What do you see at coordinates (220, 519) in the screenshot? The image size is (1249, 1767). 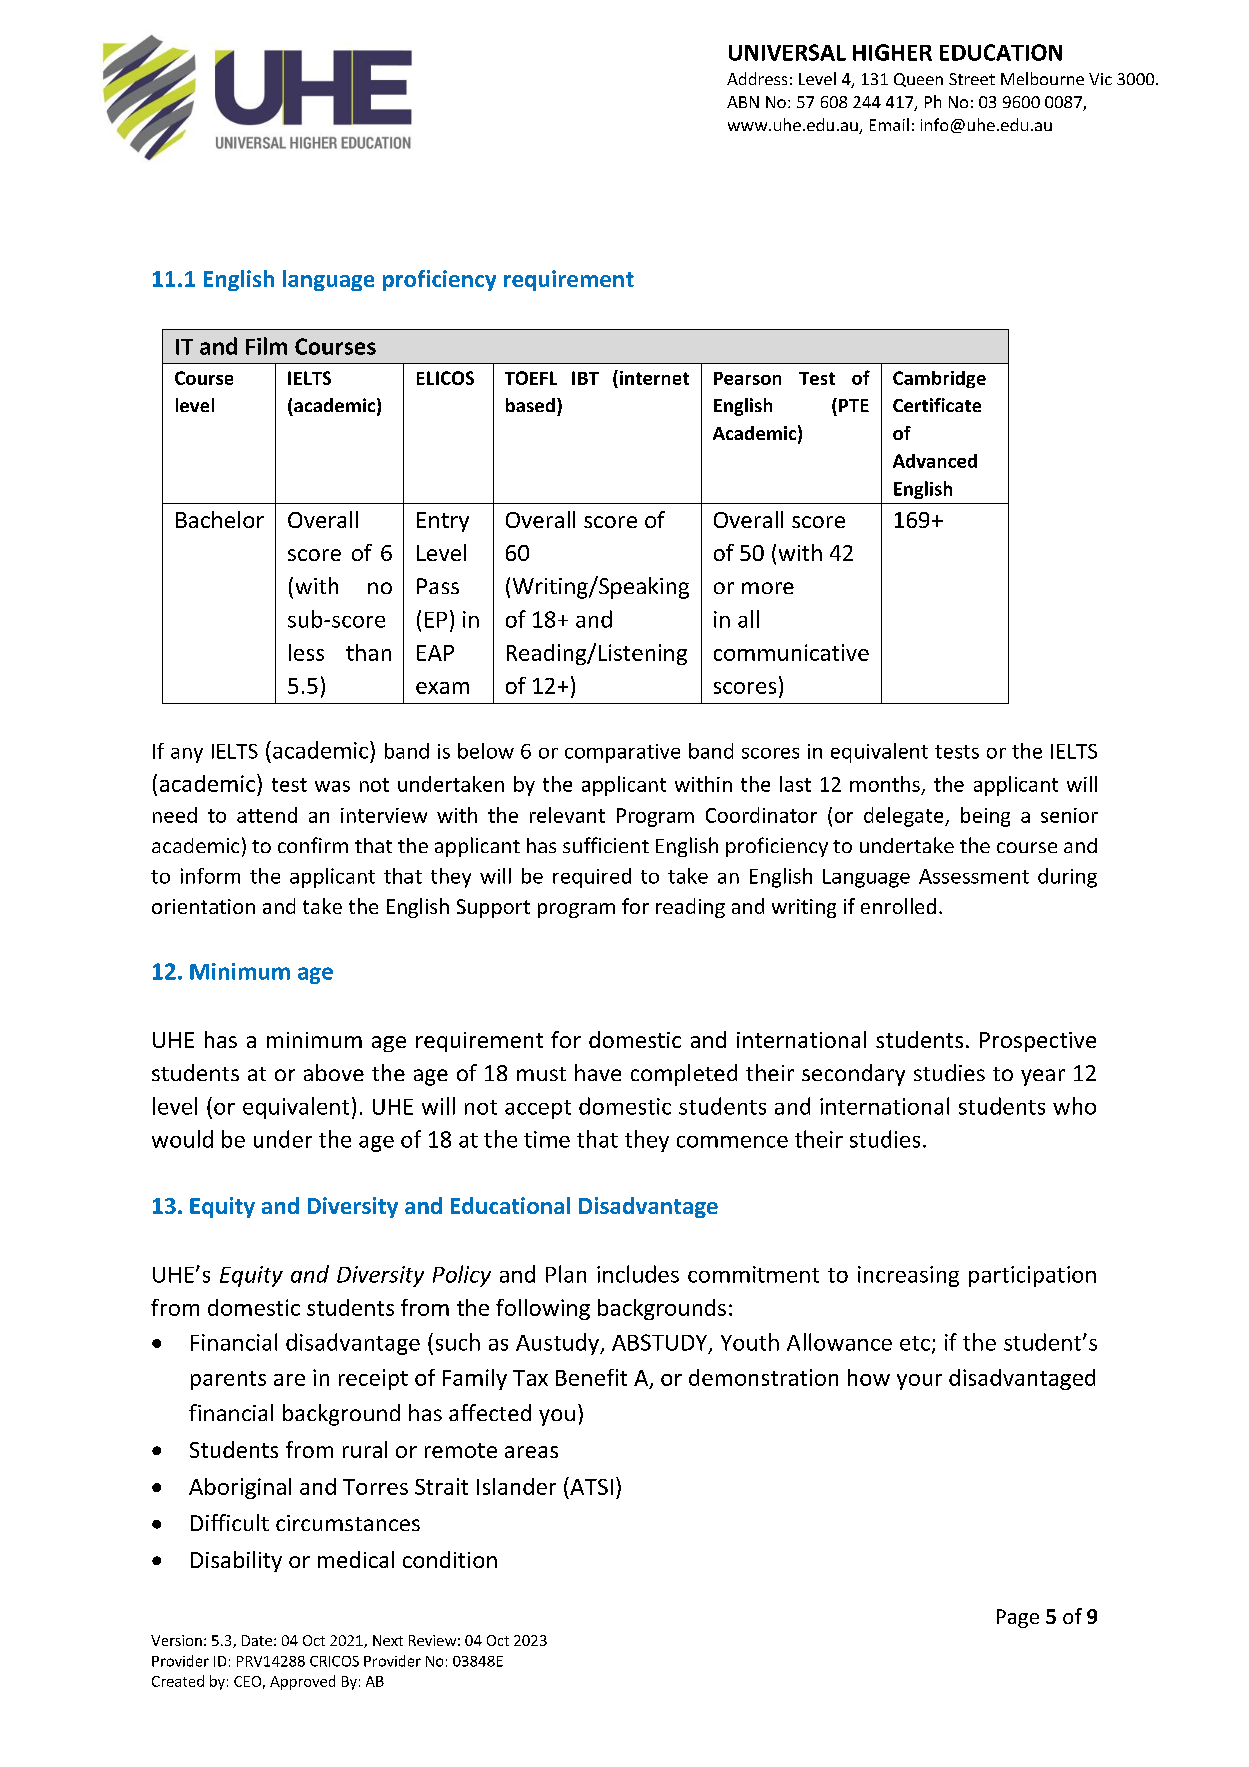 I see `Bachelor` at bounding box center [220, 519].
